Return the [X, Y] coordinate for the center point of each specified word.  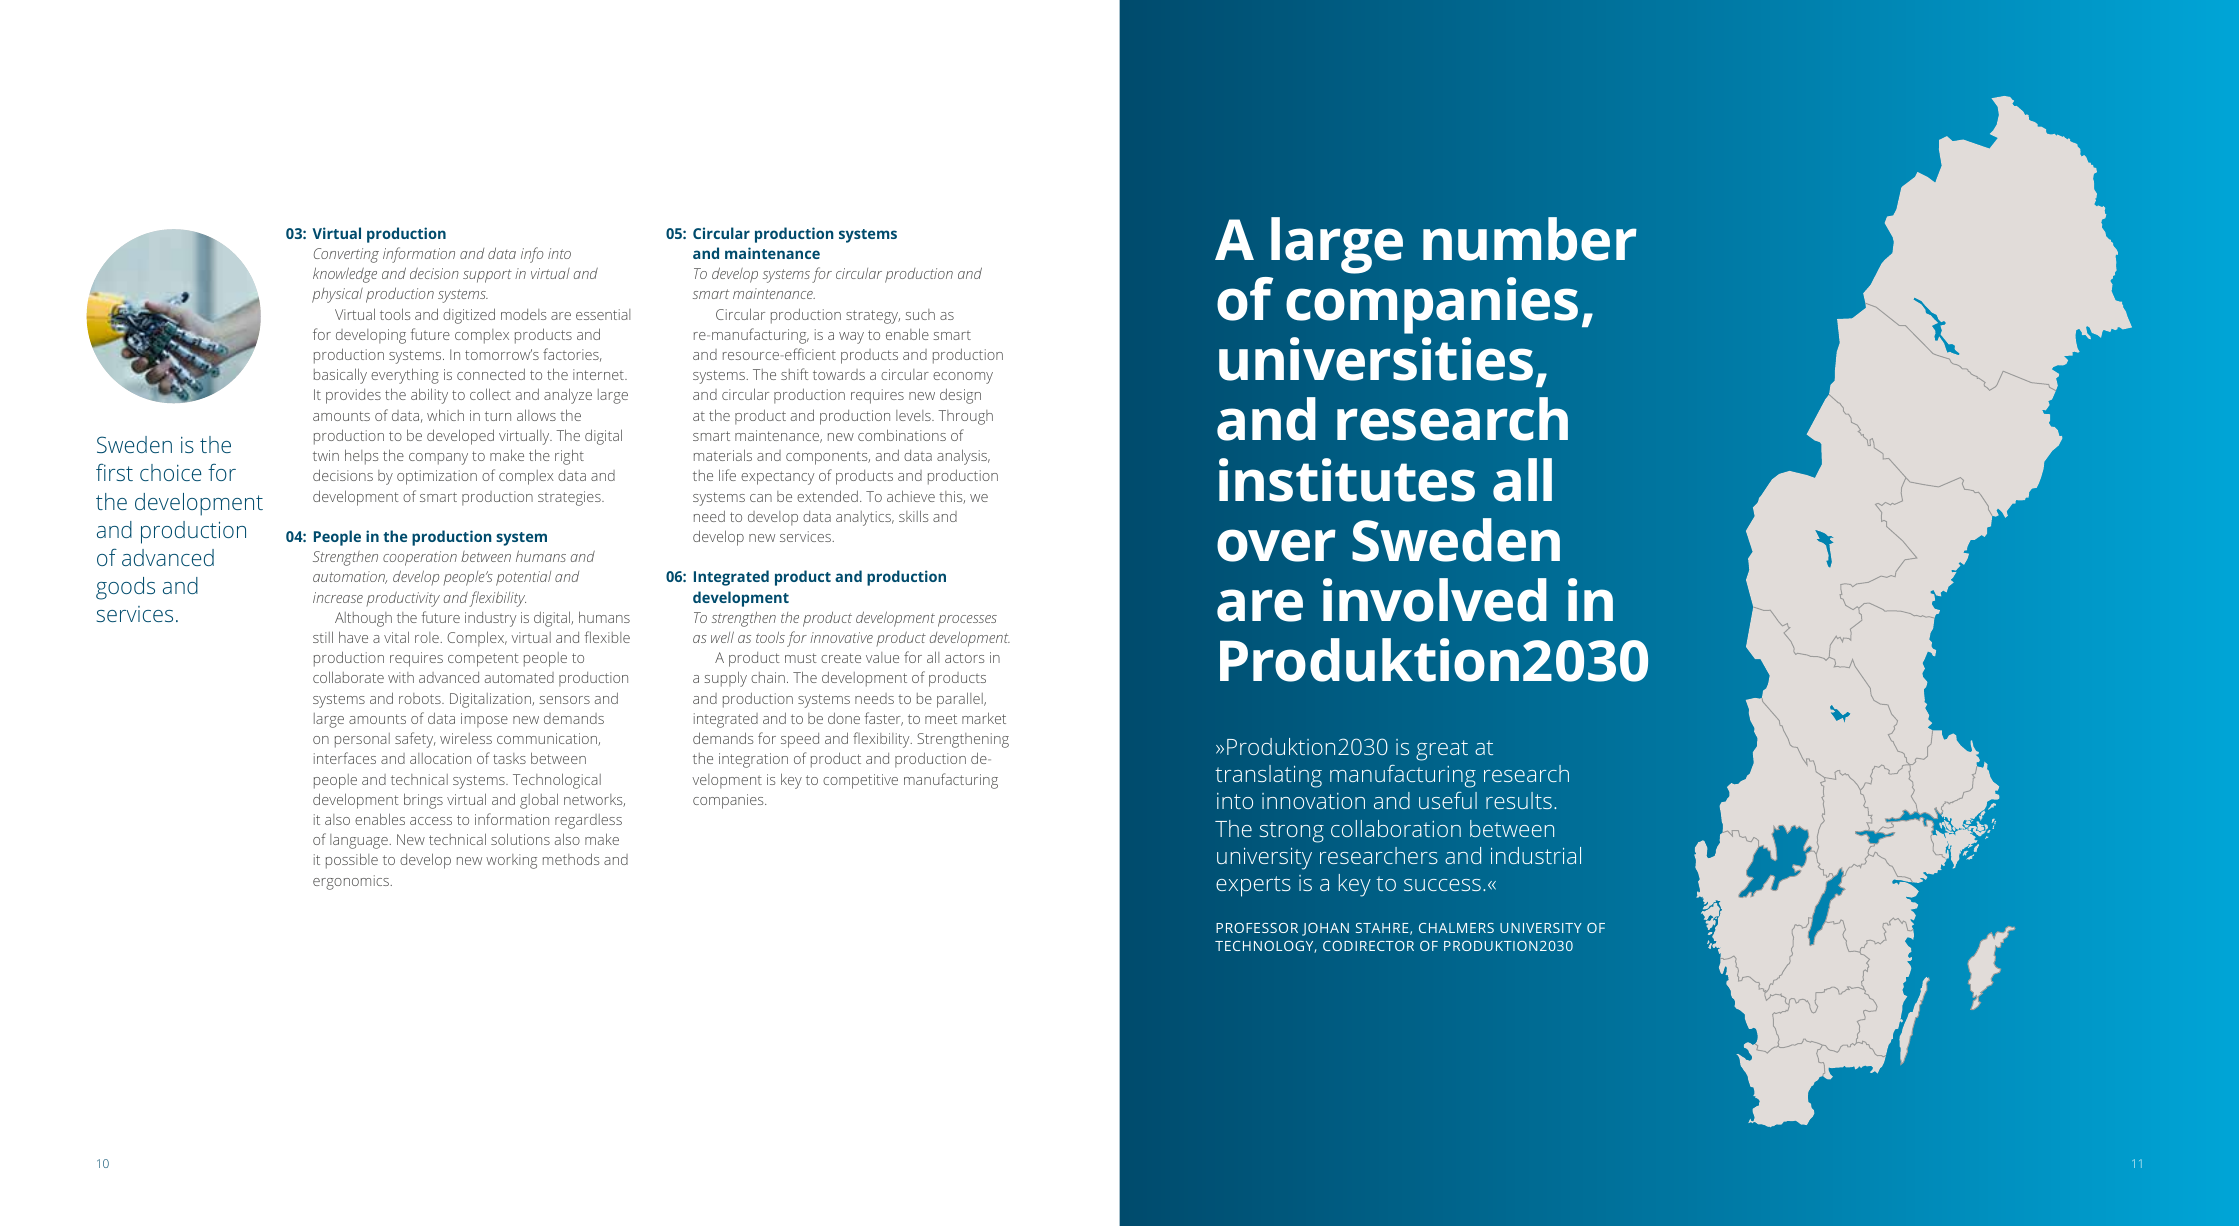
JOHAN [1325, 929]
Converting [346, 255]
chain [768, 677]
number [1530, 239]
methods [571, 859]
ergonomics [352, 882]
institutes [1347, 480]
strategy [873, 317]
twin [326, 455]
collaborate [348, 677]
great [1442, 750]
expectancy [777, 478]
